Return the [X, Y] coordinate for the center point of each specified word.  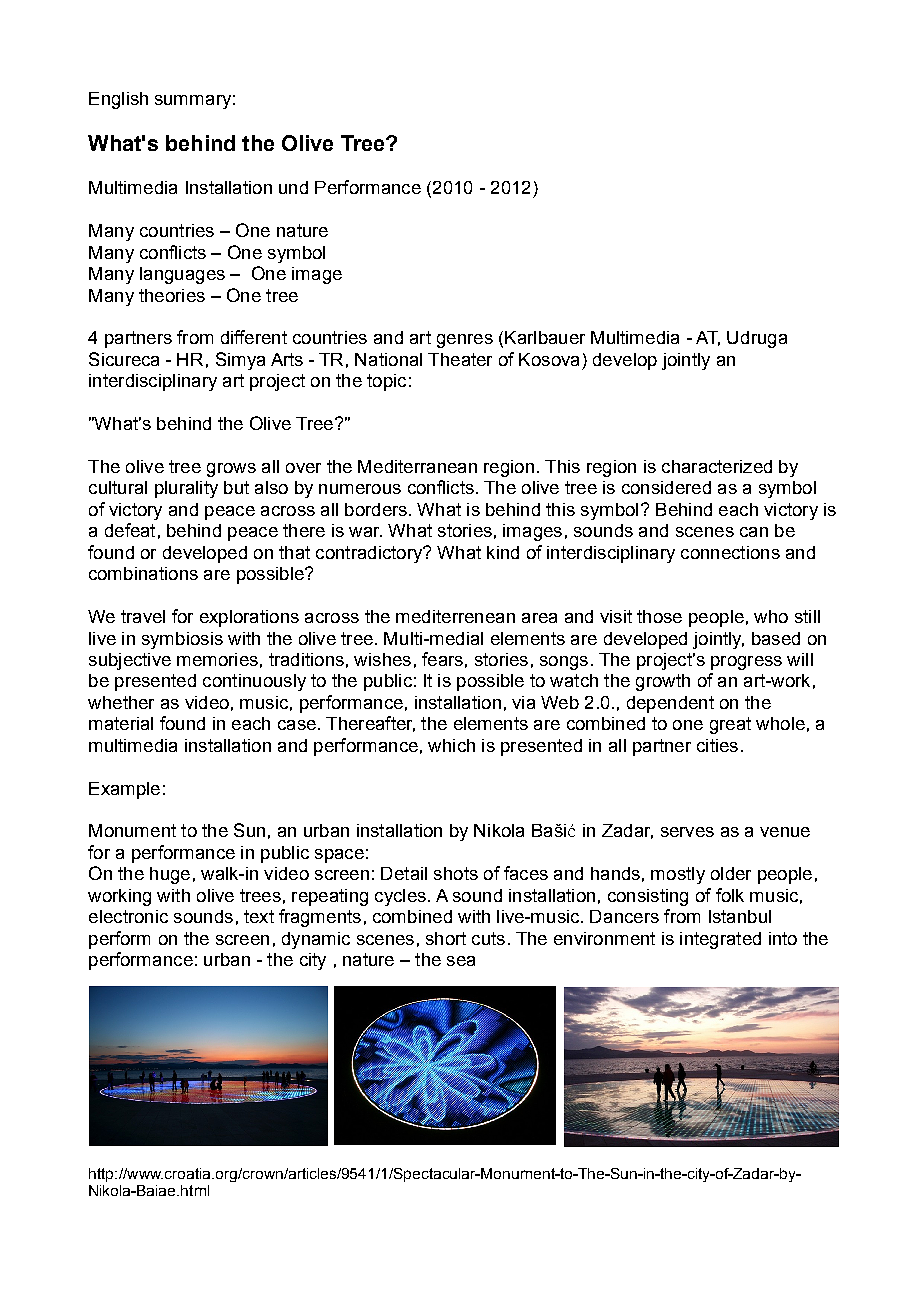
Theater [460, 359]
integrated [720, 940]
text [259, 916]
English [118, 100]
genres [465, 341]
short [446, 938]
